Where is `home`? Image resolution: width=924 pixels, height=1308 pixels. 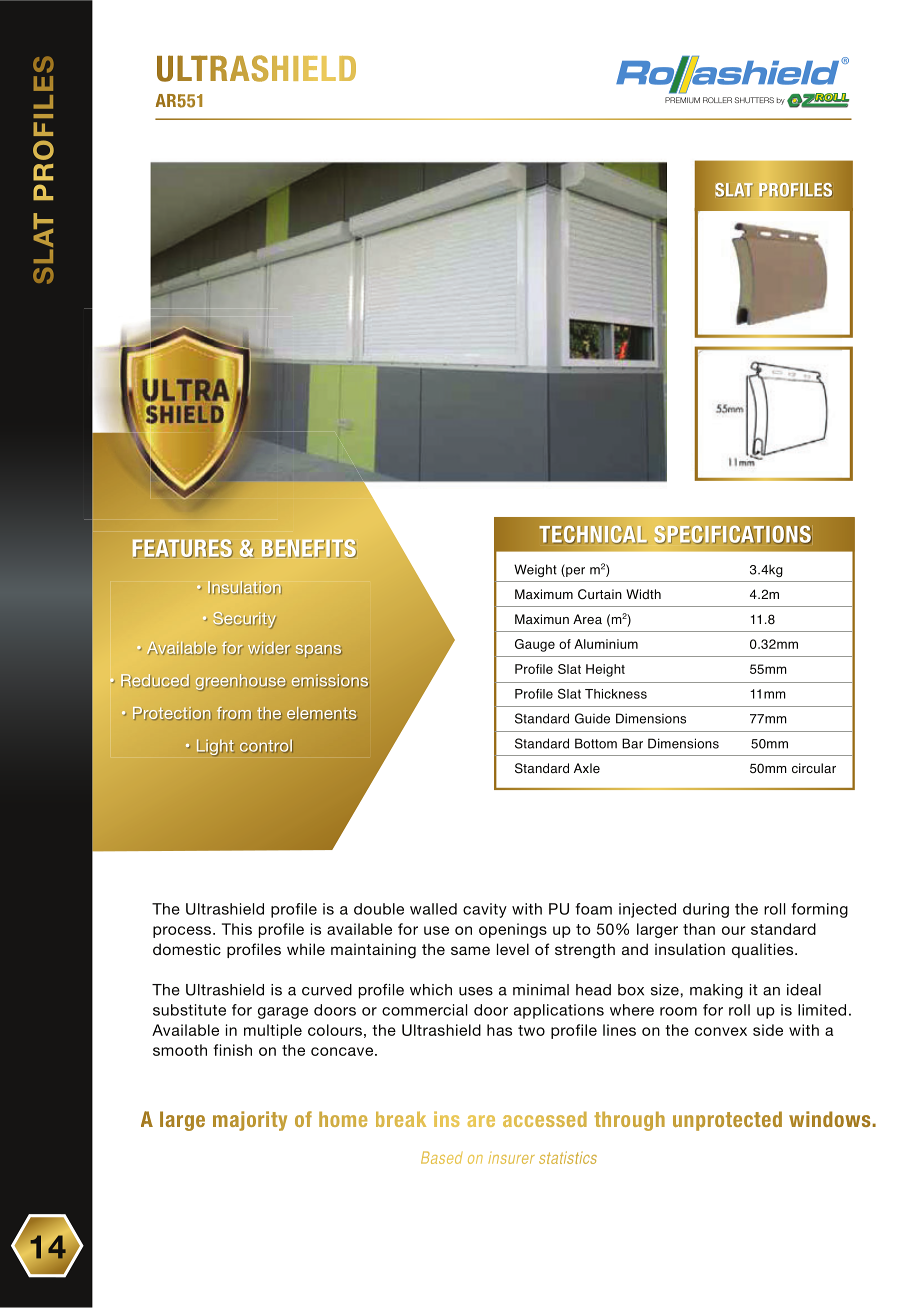 home is located at coordinates (343, 1119).
